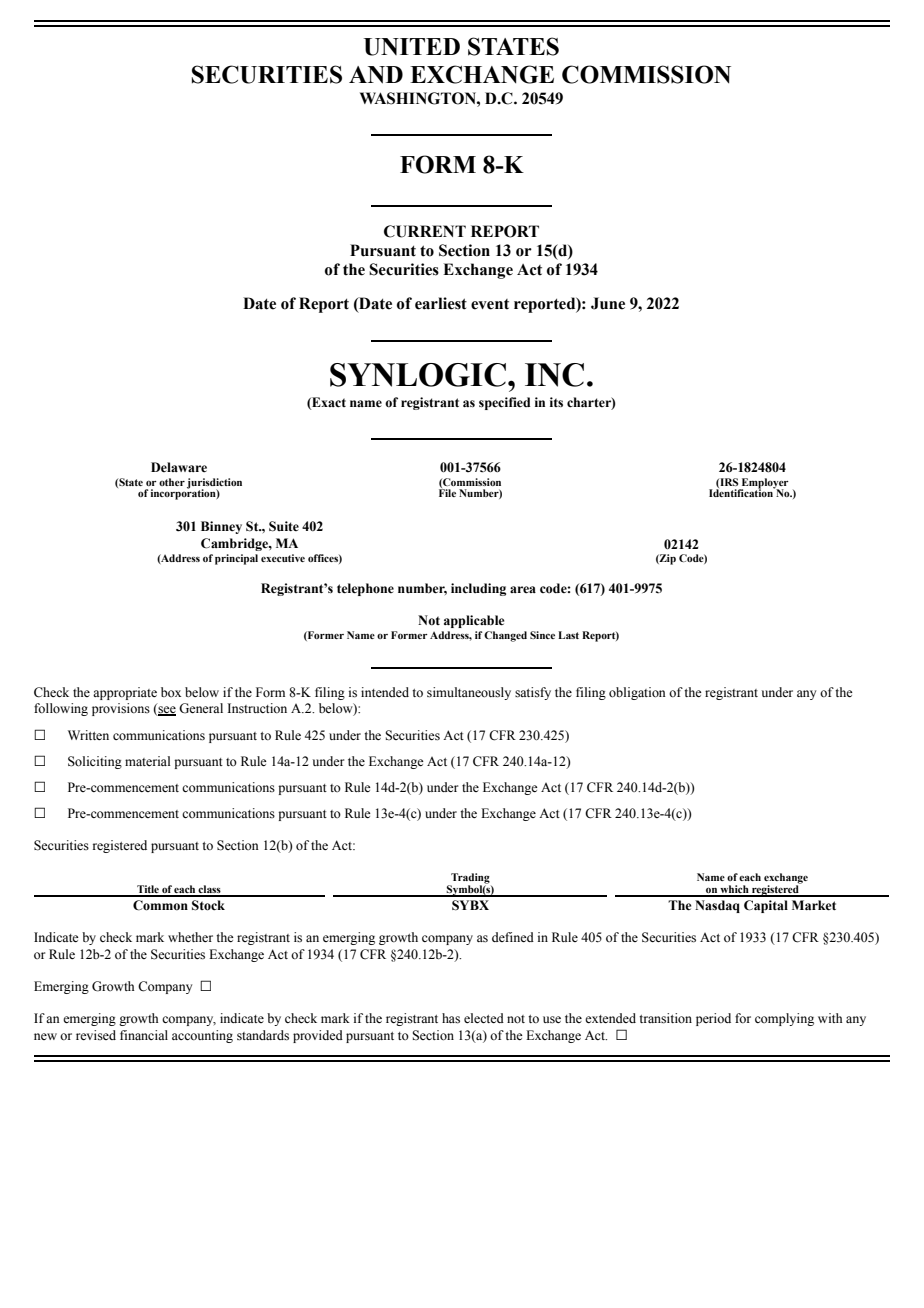 Image resolution: width=924 pixels, height=1308 pixels. I want to click on UNITED, so click(412, 47).
